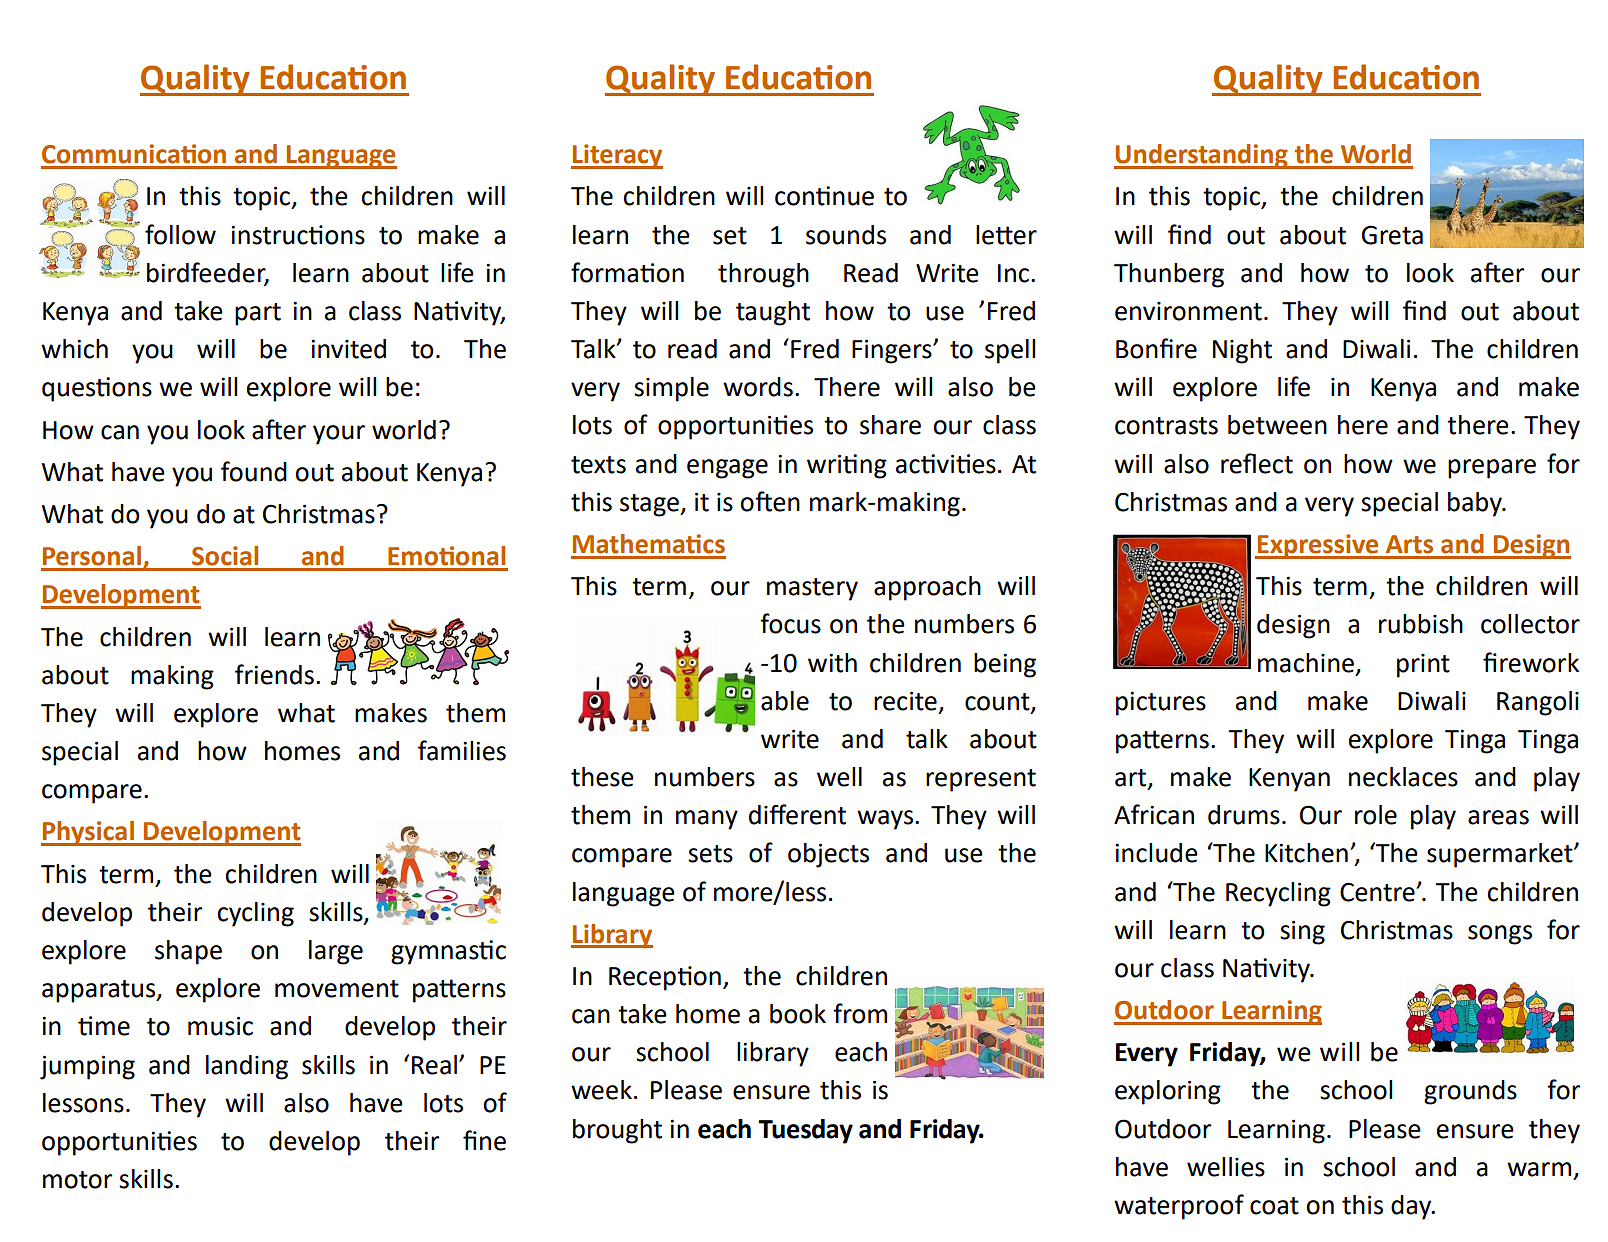 Image resolution: width=1608 pixels, height=1242 pixels. Describe the element at coordinates (1274, 1206) in the page. I see `coat` at that location.
